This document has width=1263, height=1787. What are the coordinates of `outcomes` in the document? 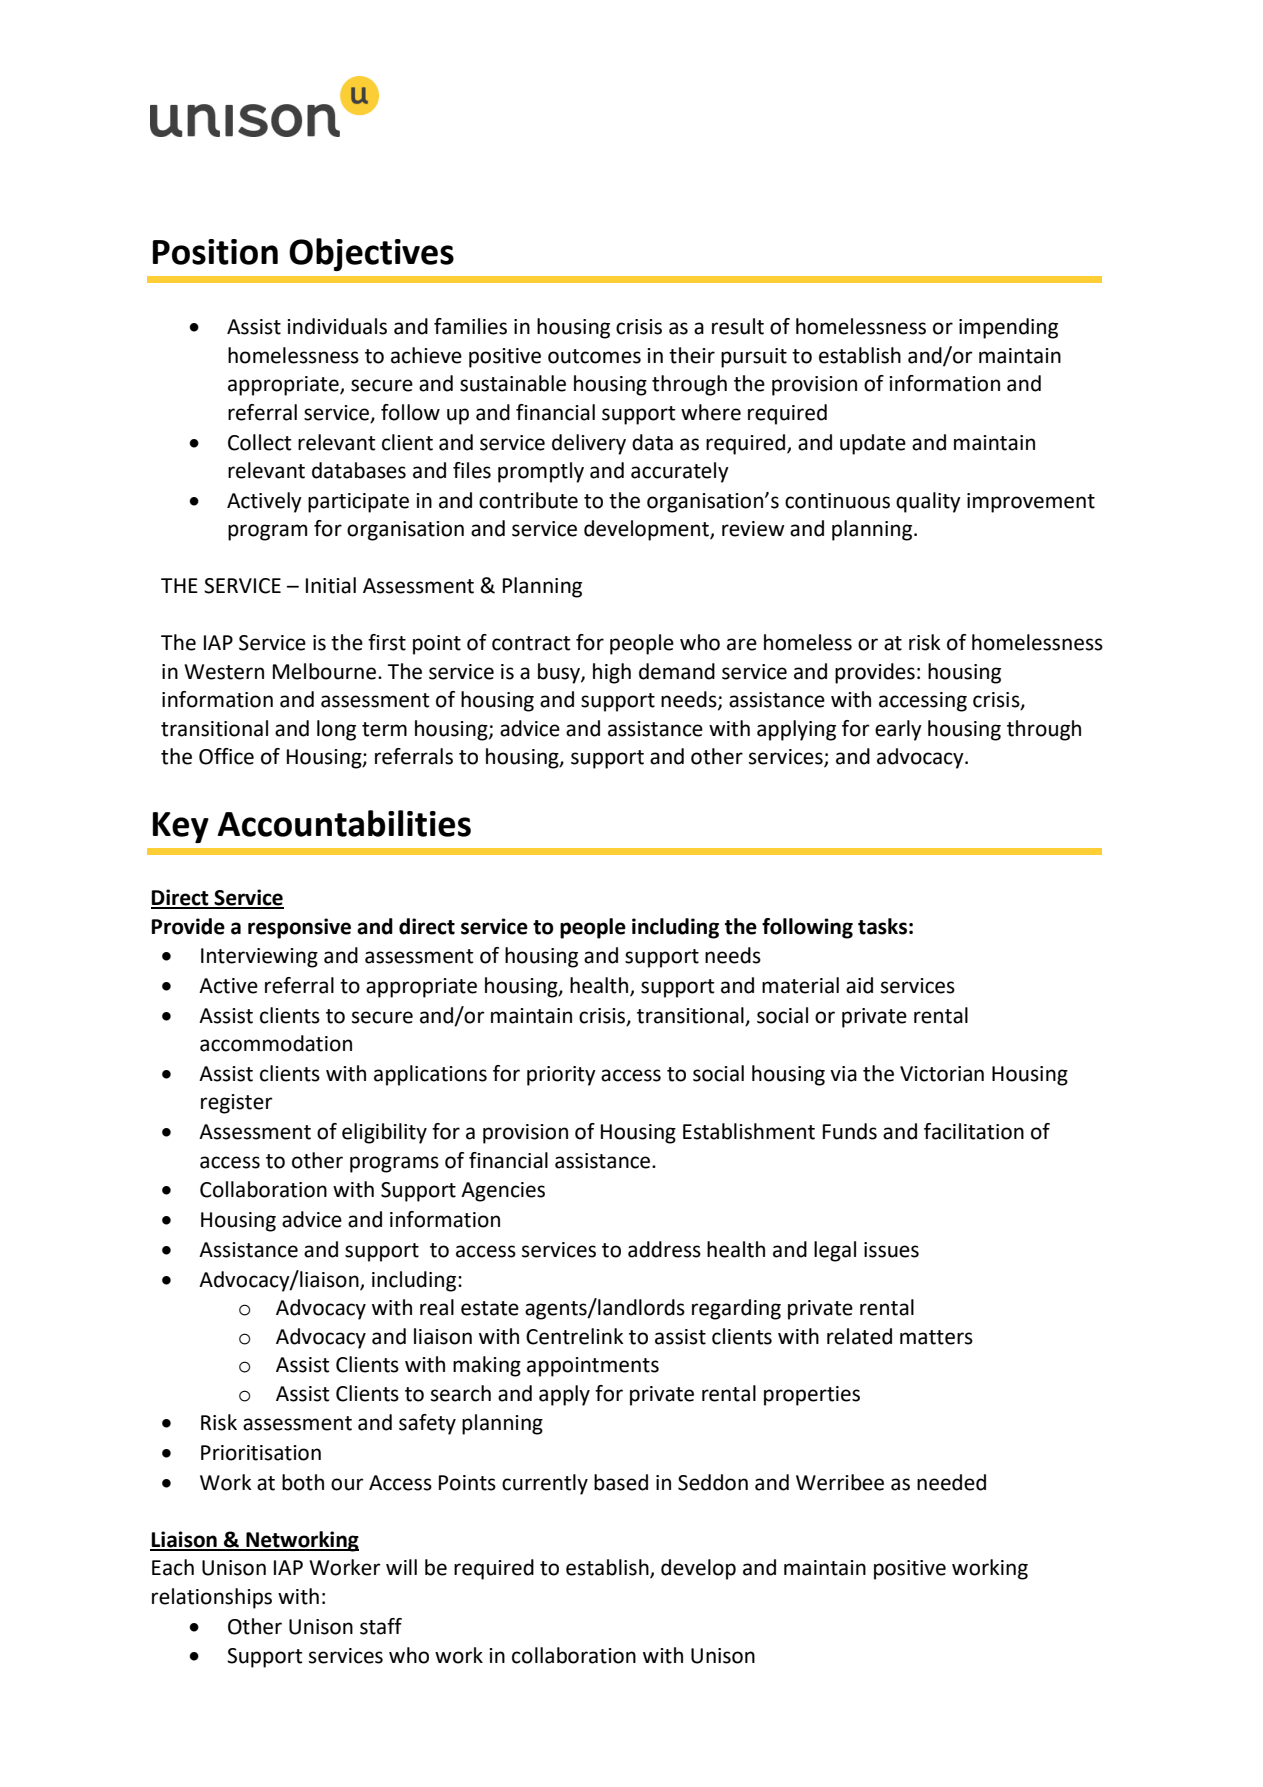 It's located at (594, 356).
